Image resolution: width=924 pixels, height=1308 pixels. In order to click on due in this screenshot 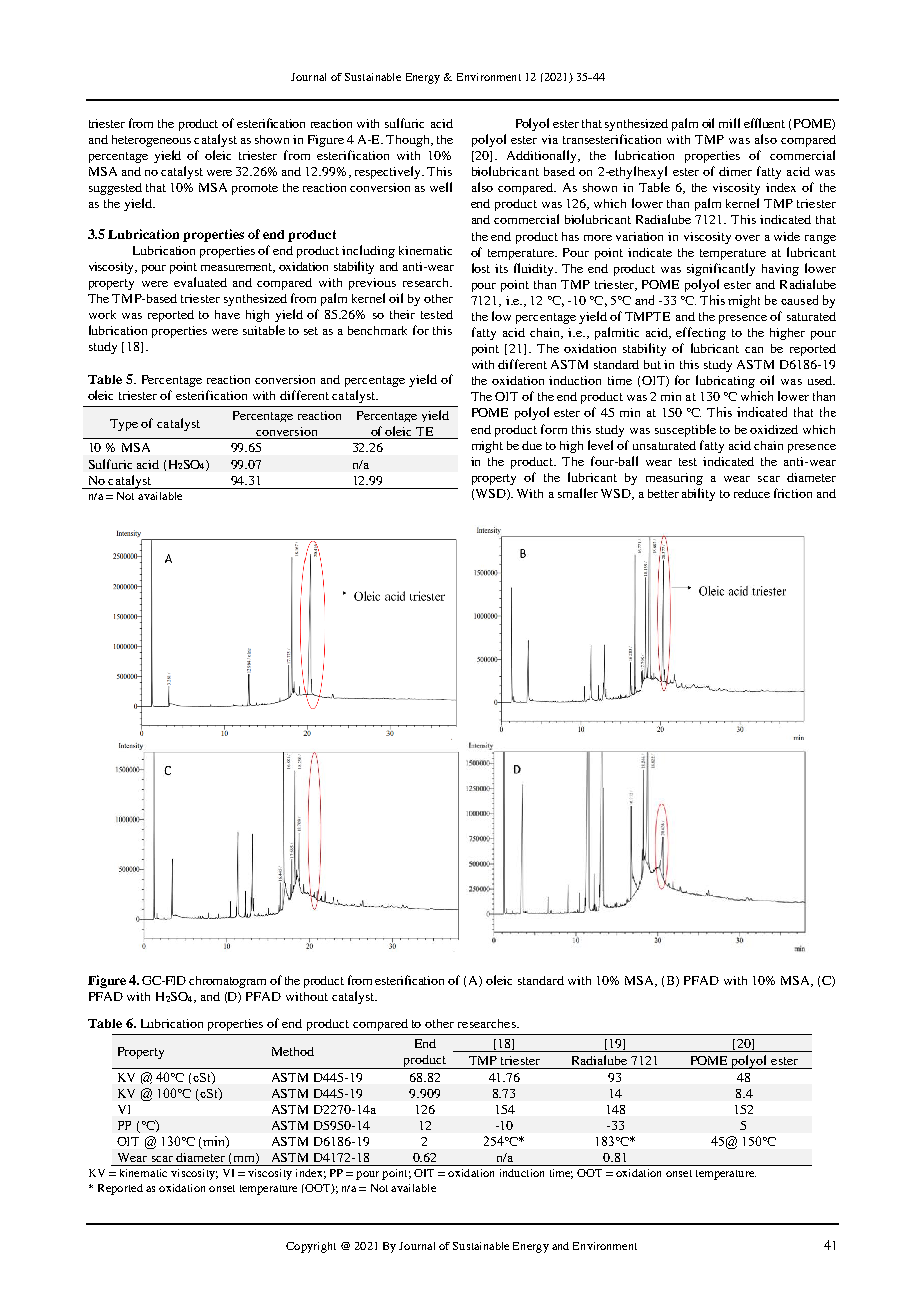, I will do `click(532, 445)`.
